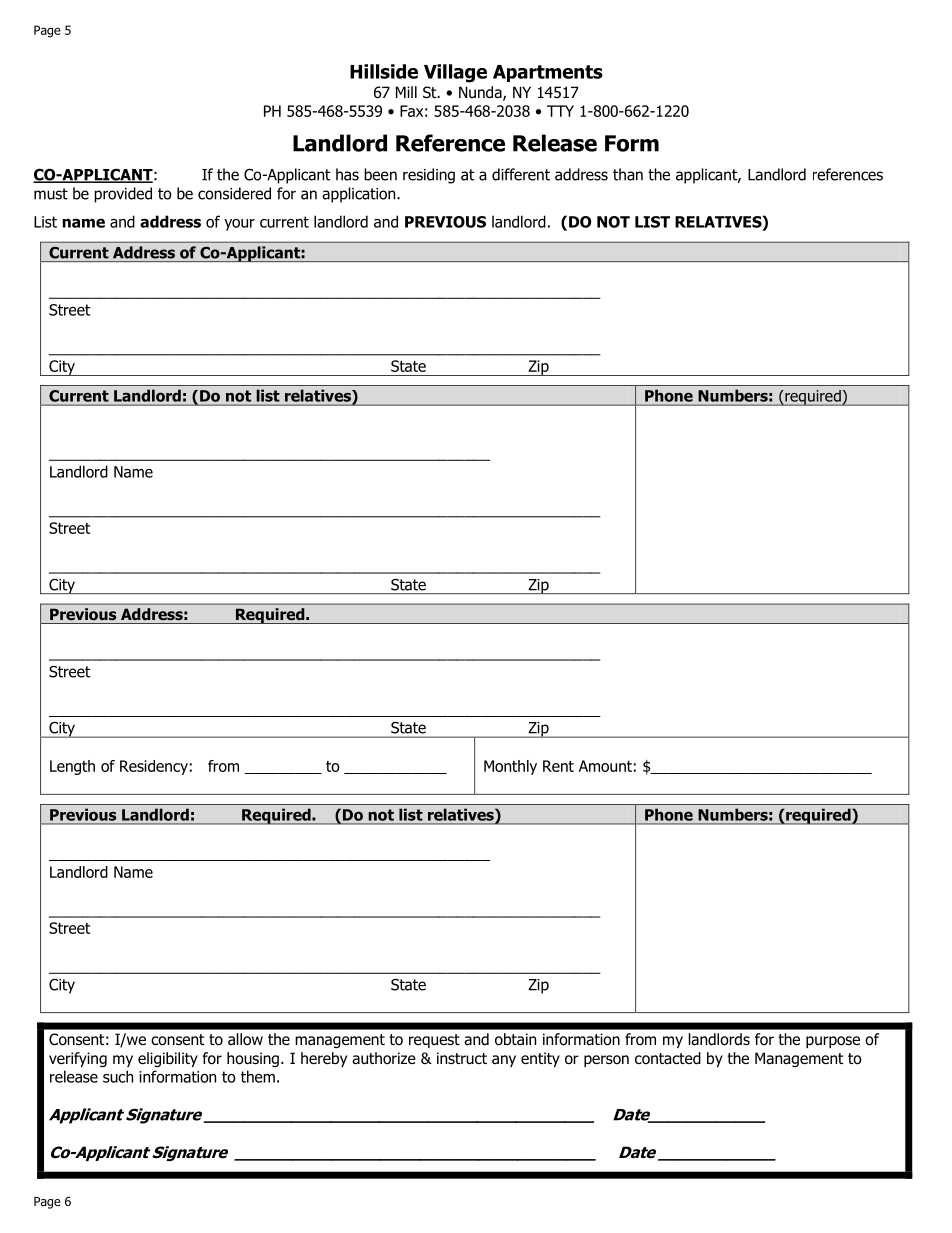 The width and height of the image is (952, 1233). Describe the element at coordinates (123, 195) in the image. I see `provided` at that location.
